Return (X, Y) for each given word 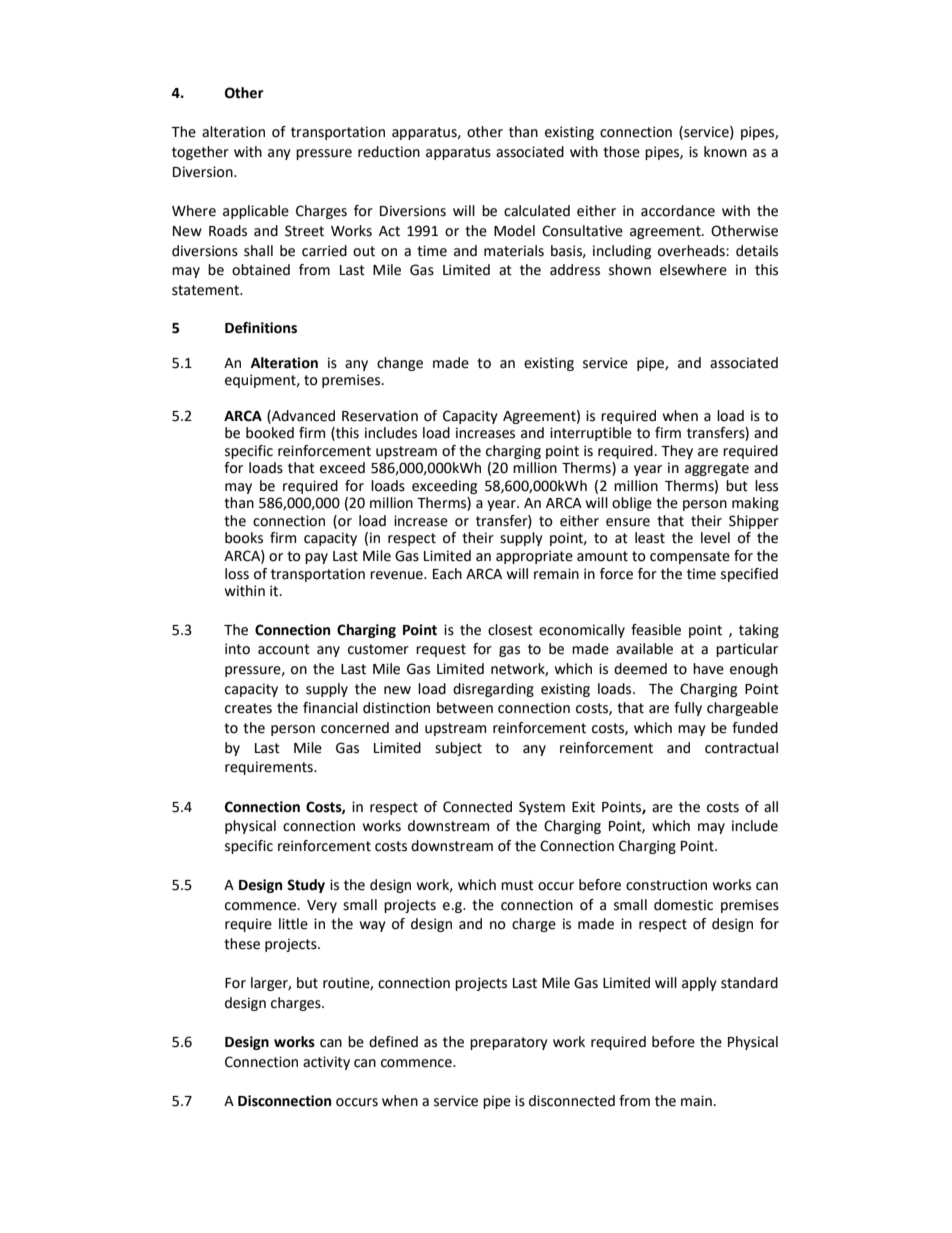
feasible (656, 630)
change (400, 364)
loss (237, 574)
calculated (537, 211)
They (677, 452)
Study (306, 886)
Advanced (302, 416)
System (542, 808)
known (725, 152)
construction (666, 885)
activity (326, 1063)
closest (510, 630)
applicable (256, 212)
